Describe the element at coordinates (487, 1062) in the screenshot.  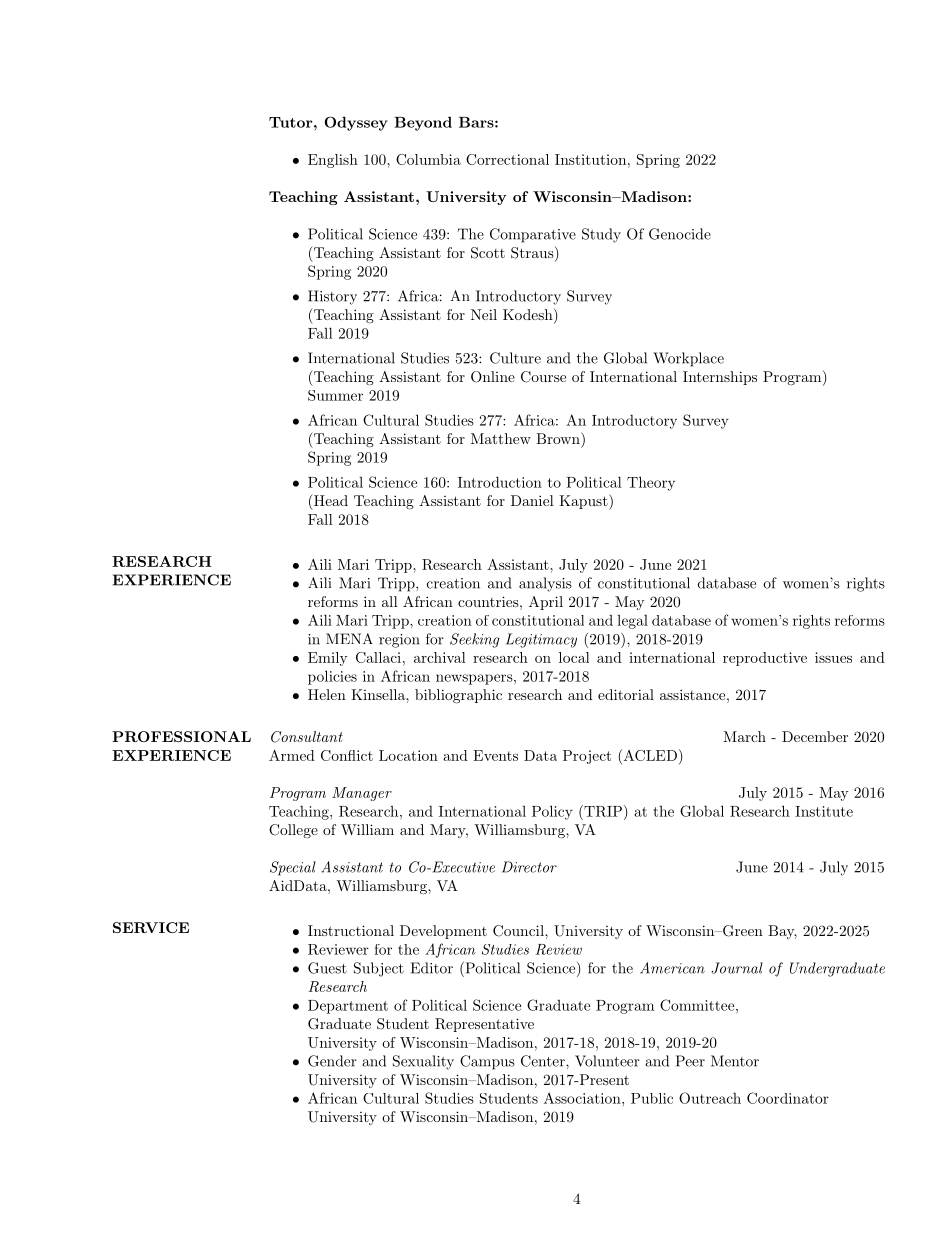
I see `Campus` at that location.
